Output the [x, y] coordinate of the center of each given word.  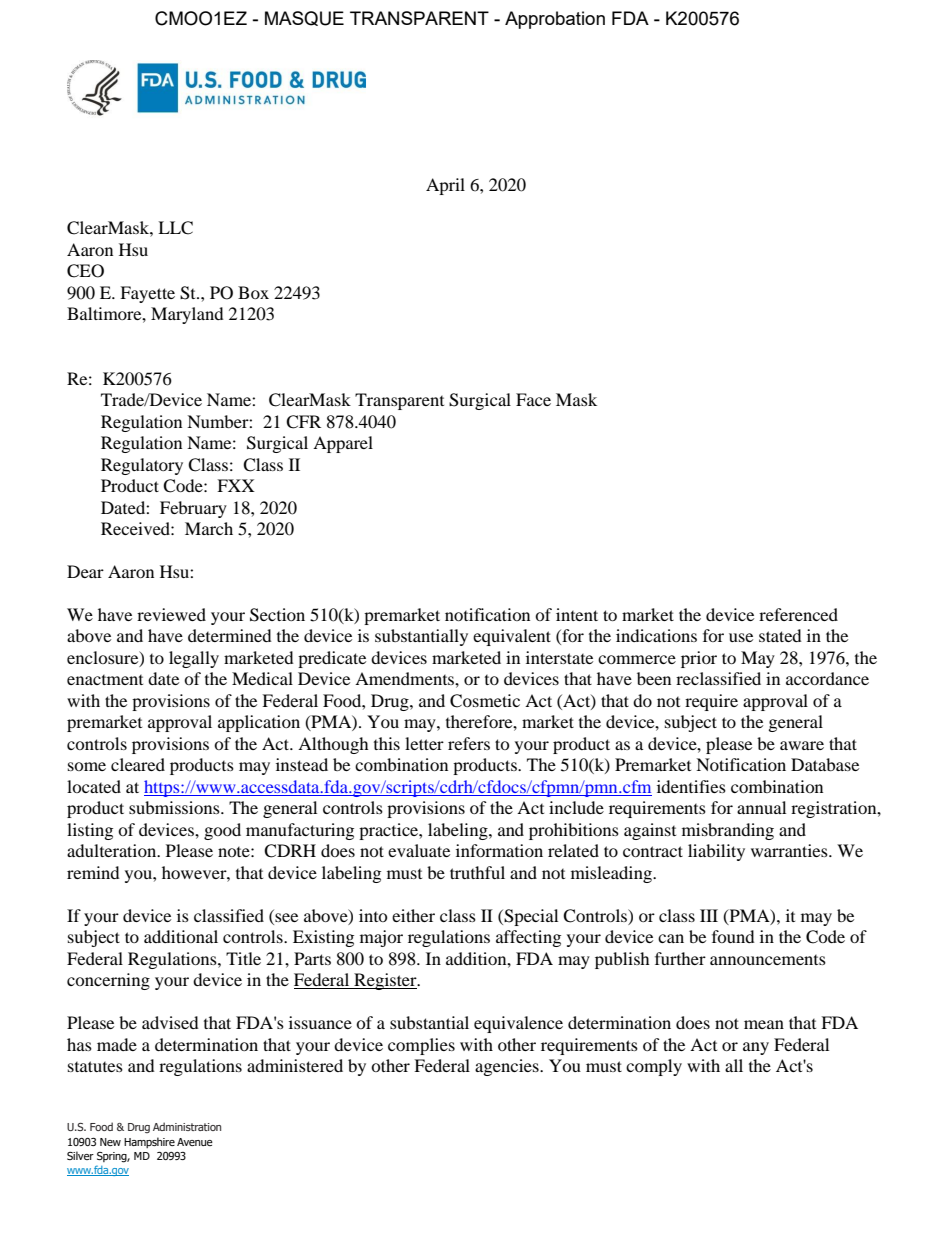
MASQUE [304, 18]
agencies [508, 1067]
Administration [187, 1126]
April [445, 186]
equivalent [512, 637]
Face [533, 399]
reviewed [171, 614]
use [741, 637]
